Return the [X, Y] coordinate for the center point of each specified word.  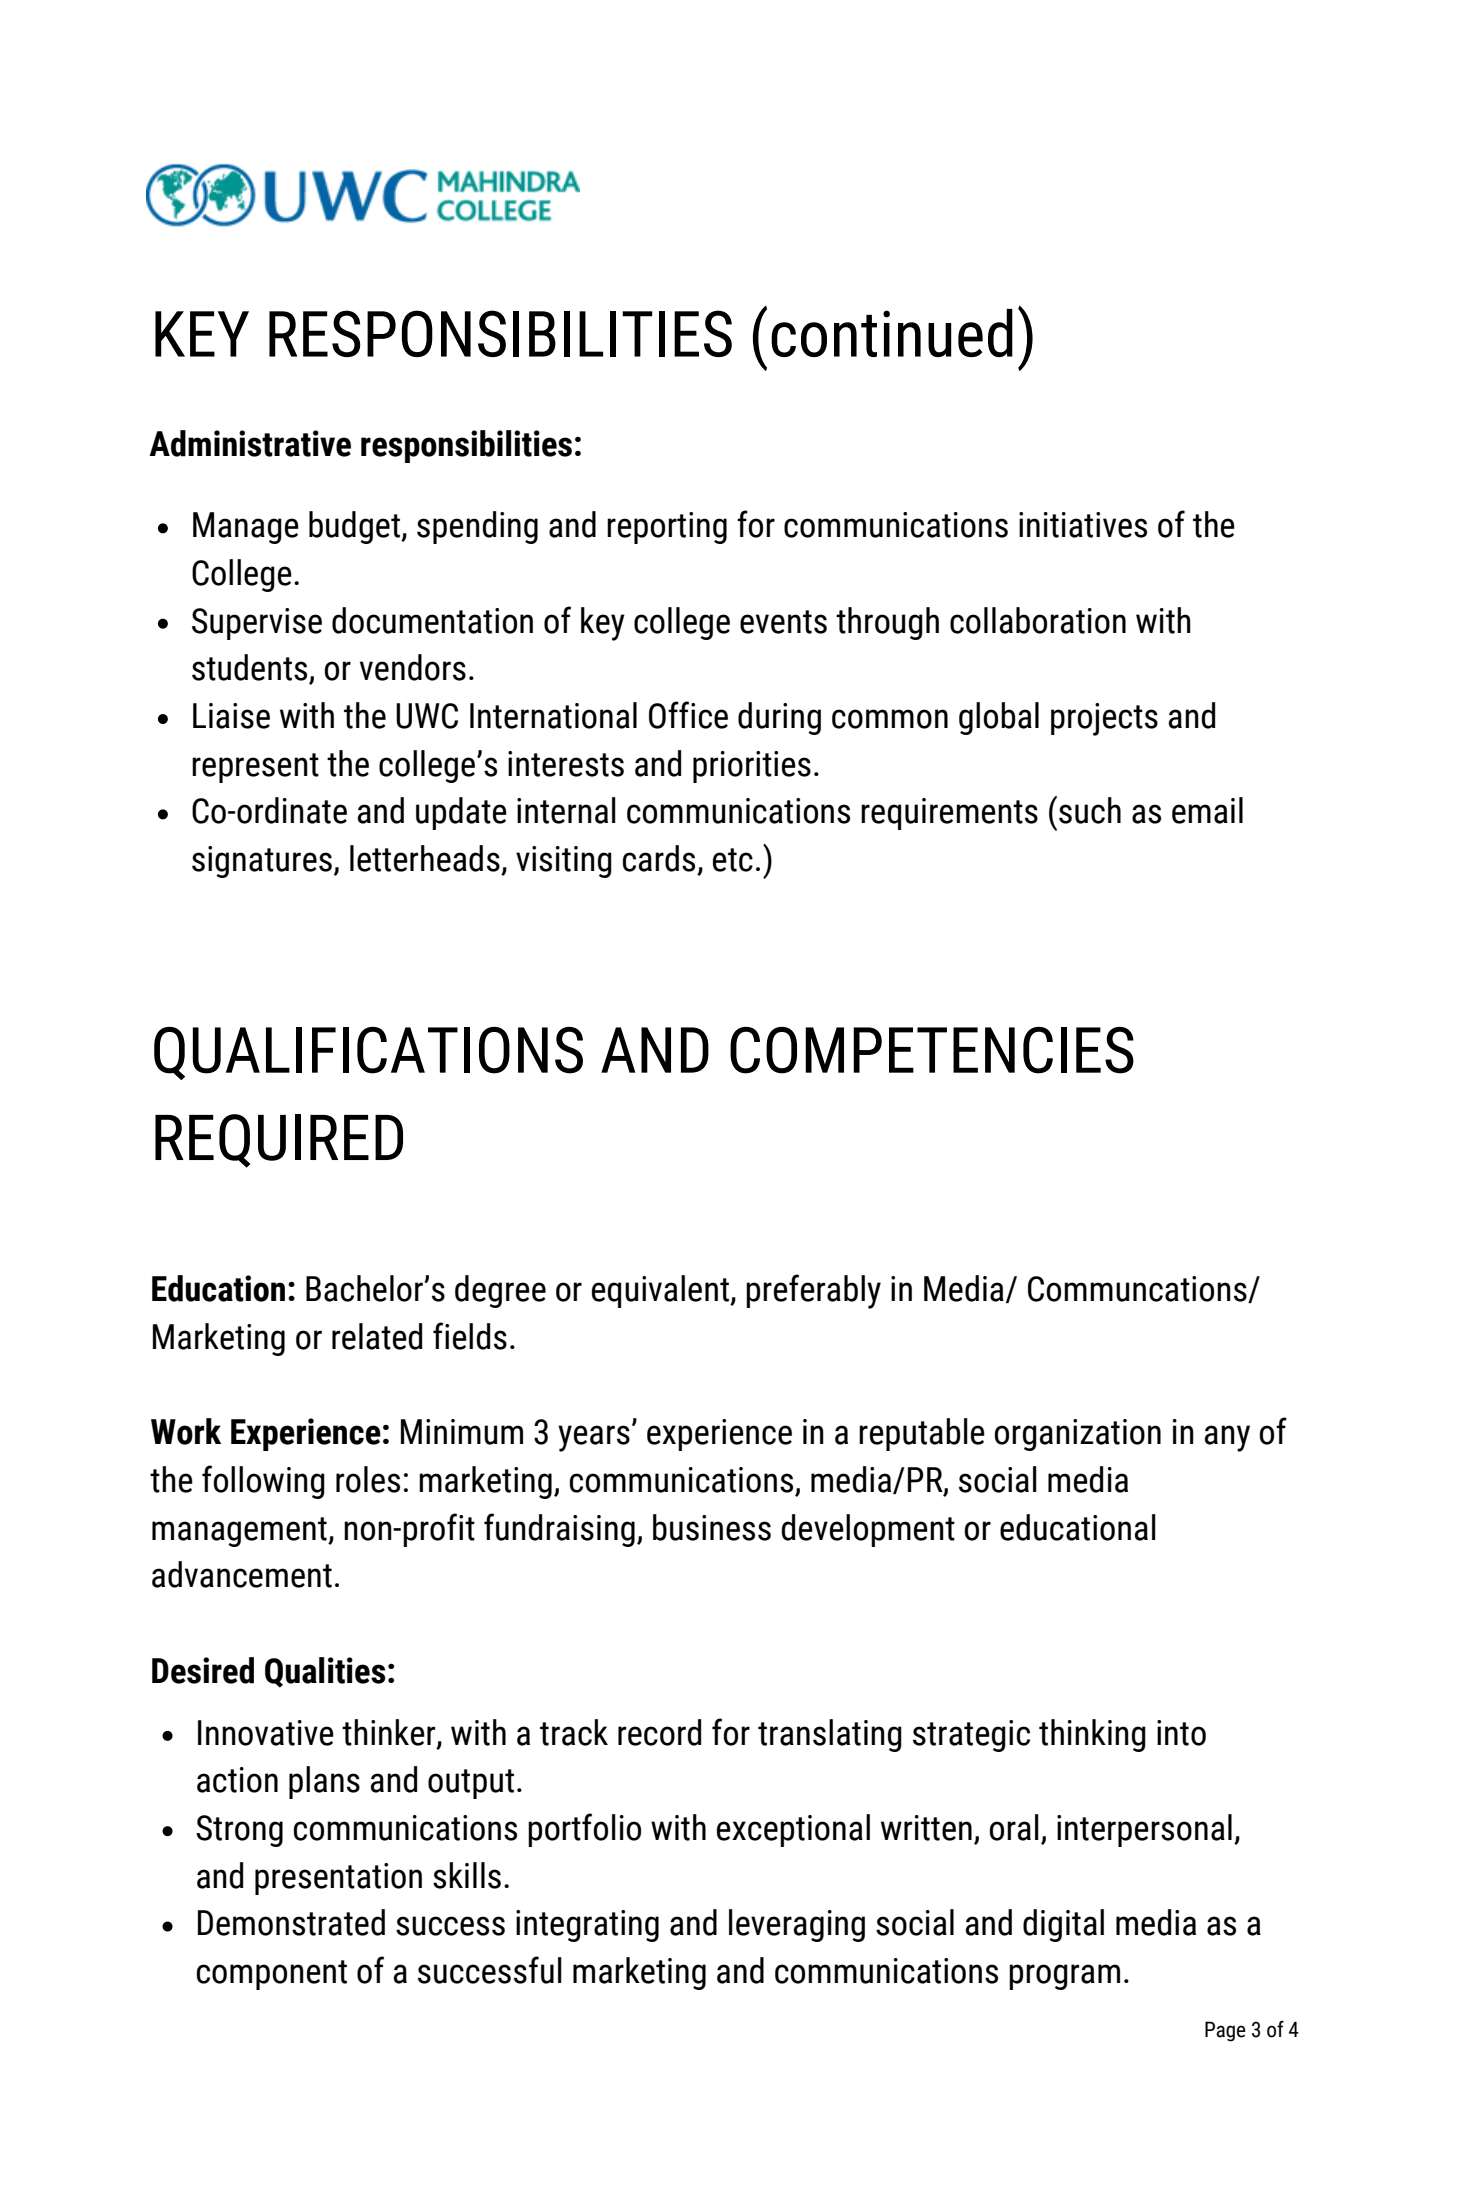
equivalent [661, 1291]
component [272, 1975]
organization [1077, 1435]
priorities [752, 767]
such [1090, 810]
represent [255, 768]
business [712, 1527]
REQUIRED [279, 1141]
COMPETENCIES [932, 1050]
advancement [242, 1574]
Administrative [250, 443]
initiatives [1083, 525]
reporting [667, 528]
